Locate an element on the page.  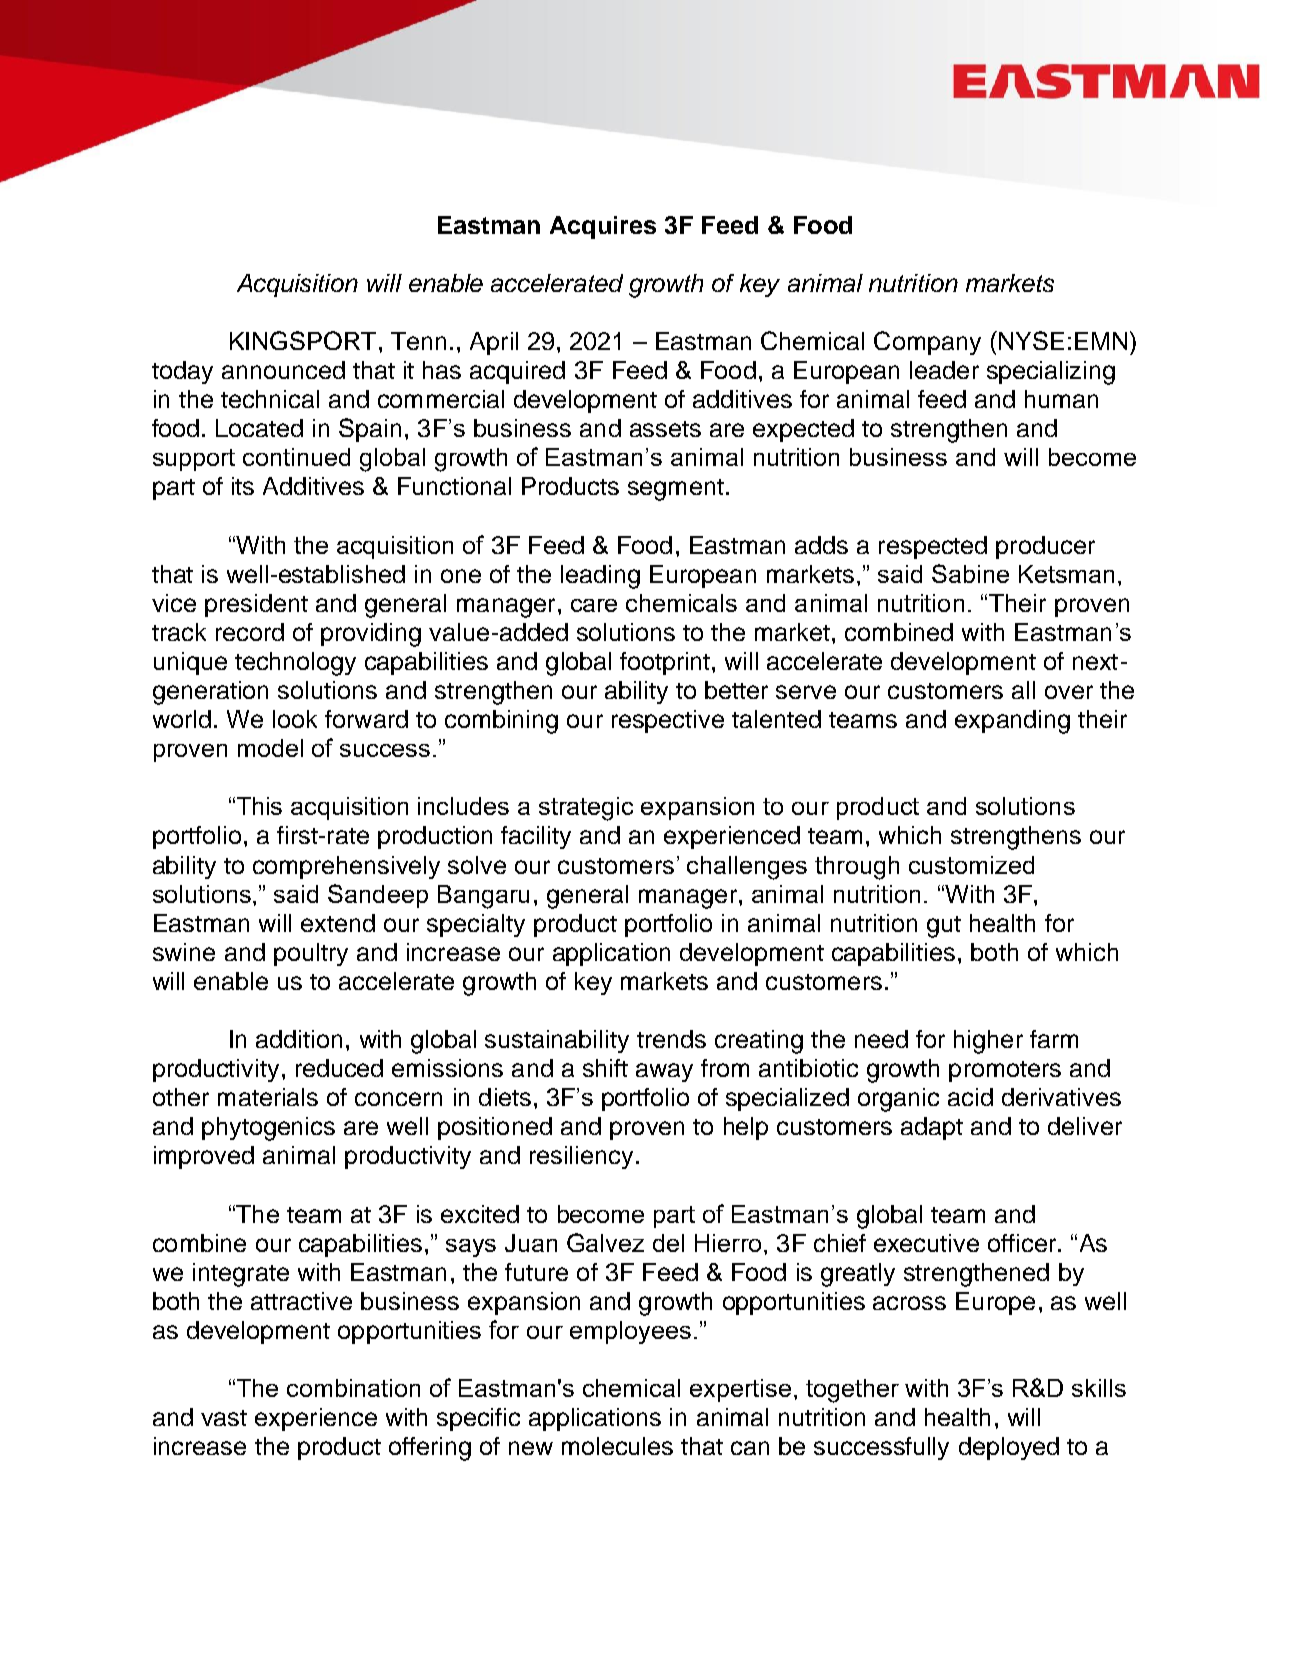
trends is located at coordinates (671, 1039).
